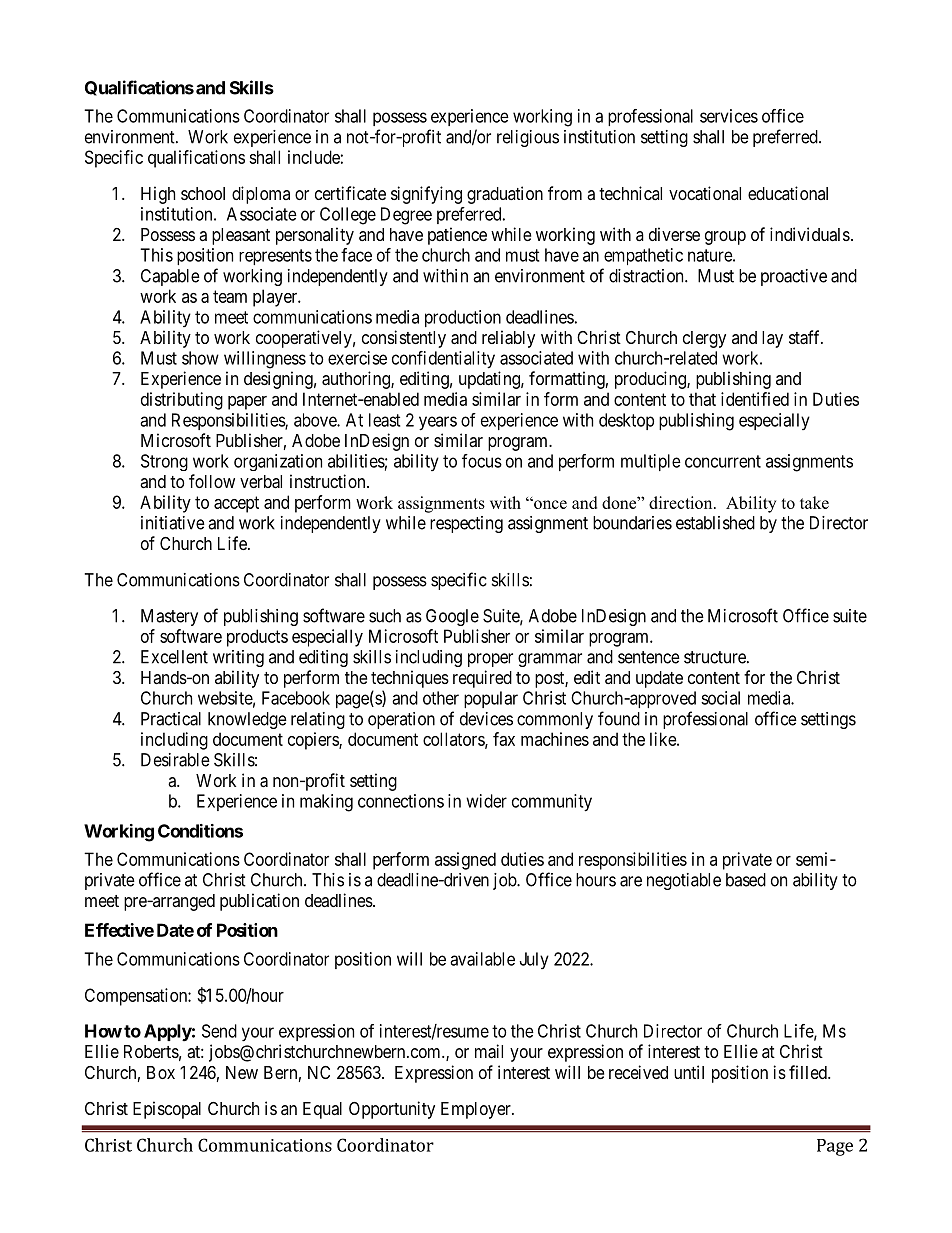 This screenshot has height=1233, width=952. What do you see at coordinates (257, 638) in the screenshot?
I see `products` at bounding box center [257, 638].
